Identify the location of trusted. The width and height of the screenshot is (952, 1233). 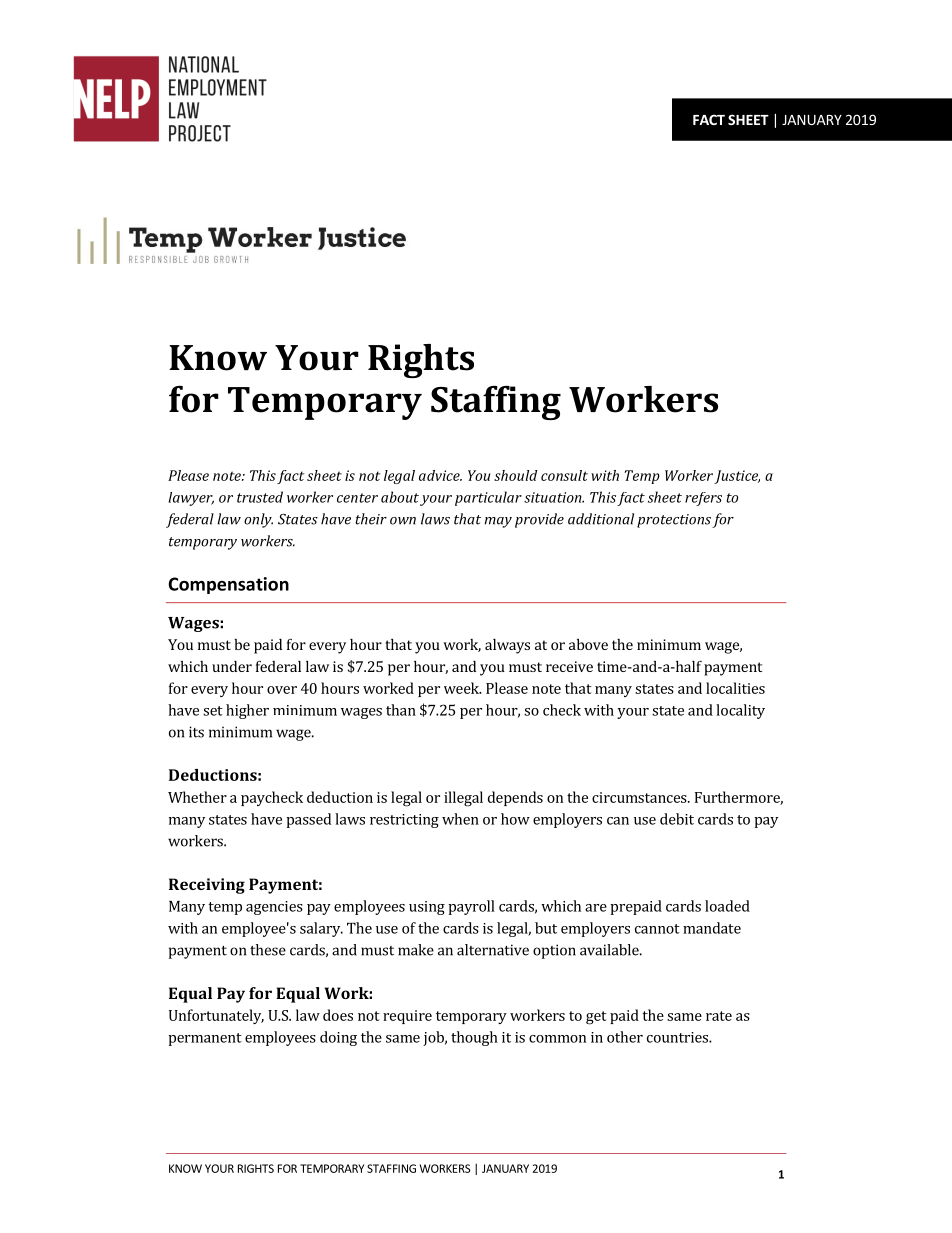
(260, 497).
